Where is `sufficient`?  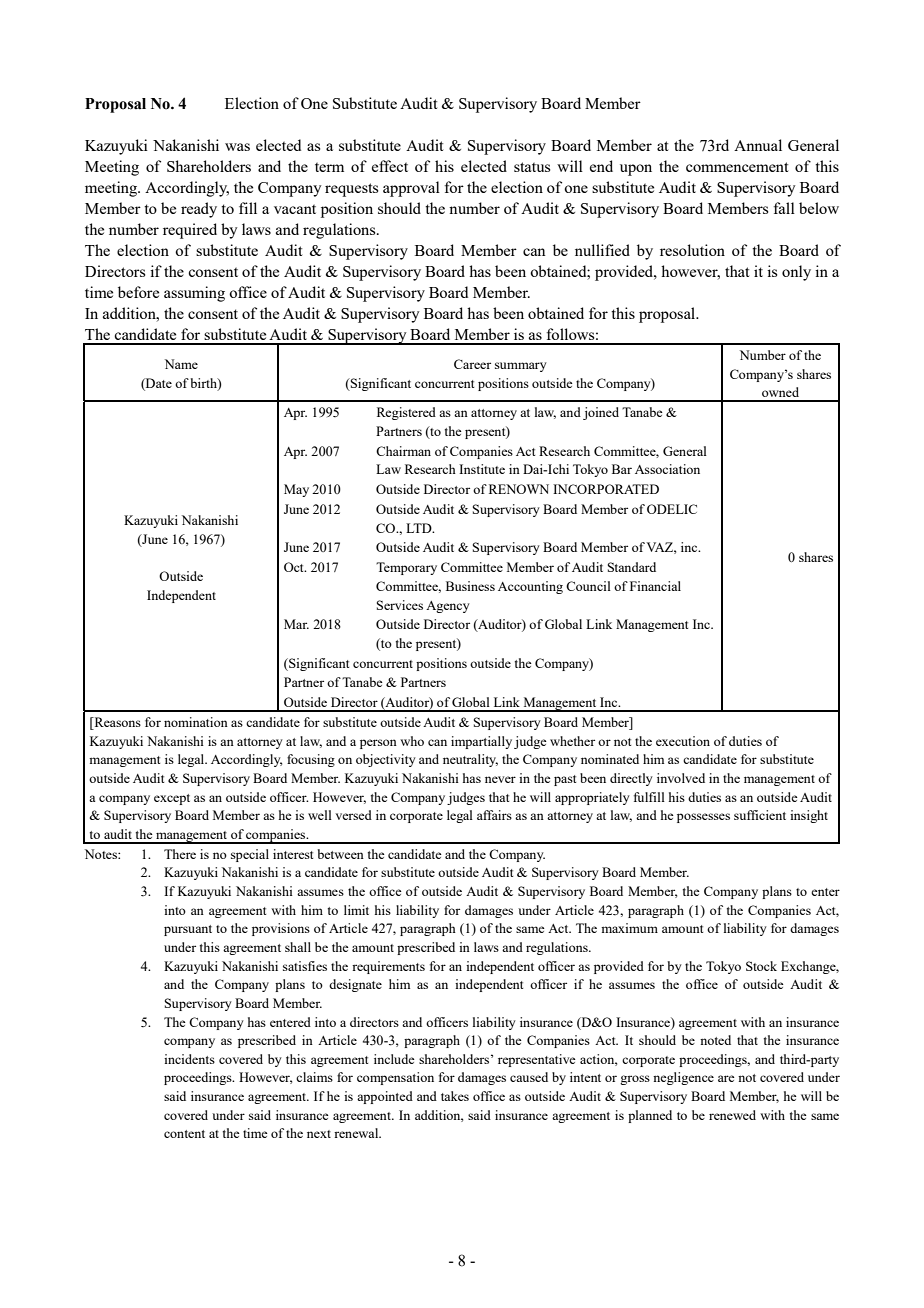 sufficient is located at coordinates (760, 815).
